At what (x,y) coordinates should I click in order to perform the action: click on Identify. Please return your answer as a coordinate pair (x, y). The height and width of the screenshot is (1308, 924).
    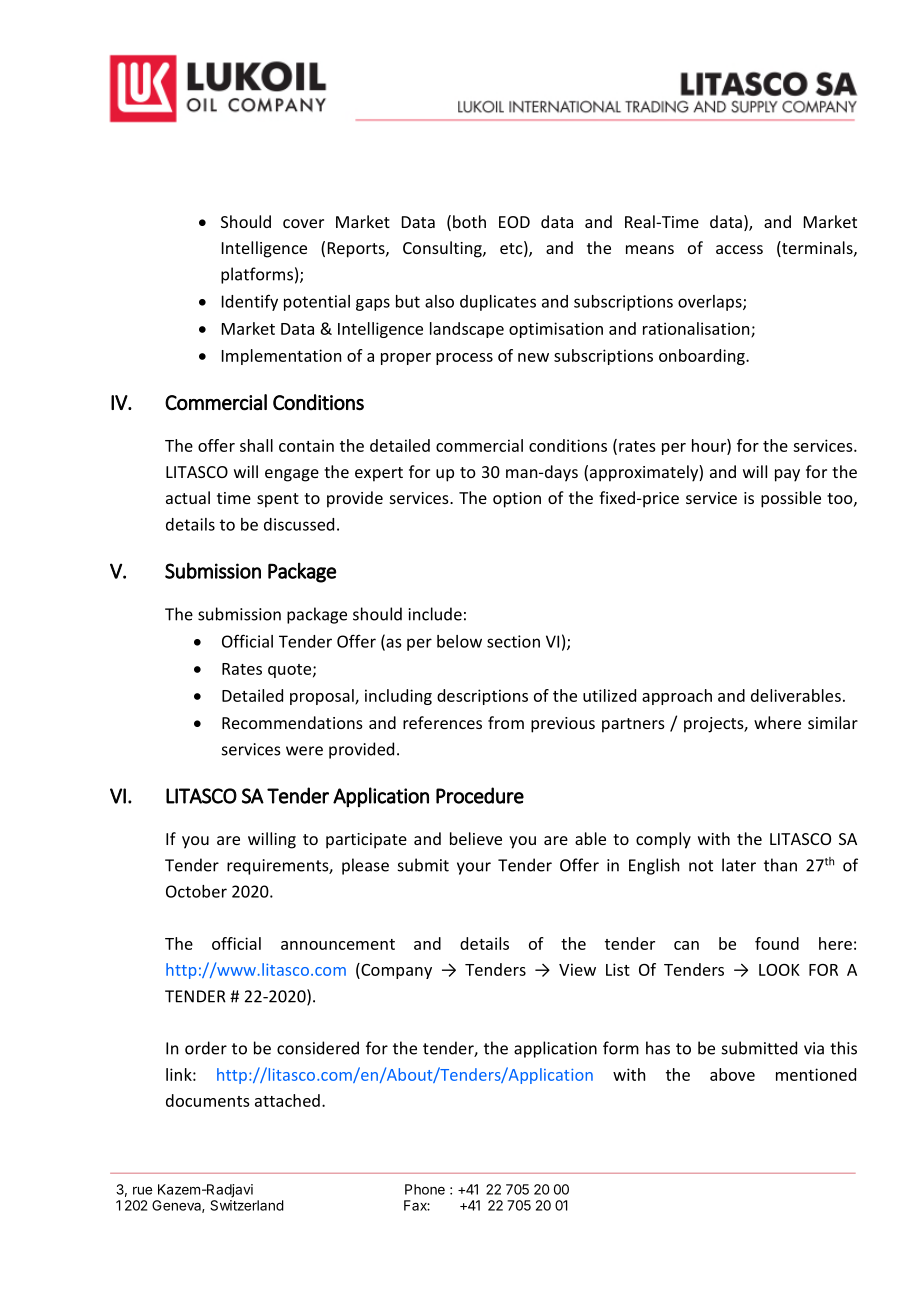
    Looking at the image, I should click on (250, 302).
